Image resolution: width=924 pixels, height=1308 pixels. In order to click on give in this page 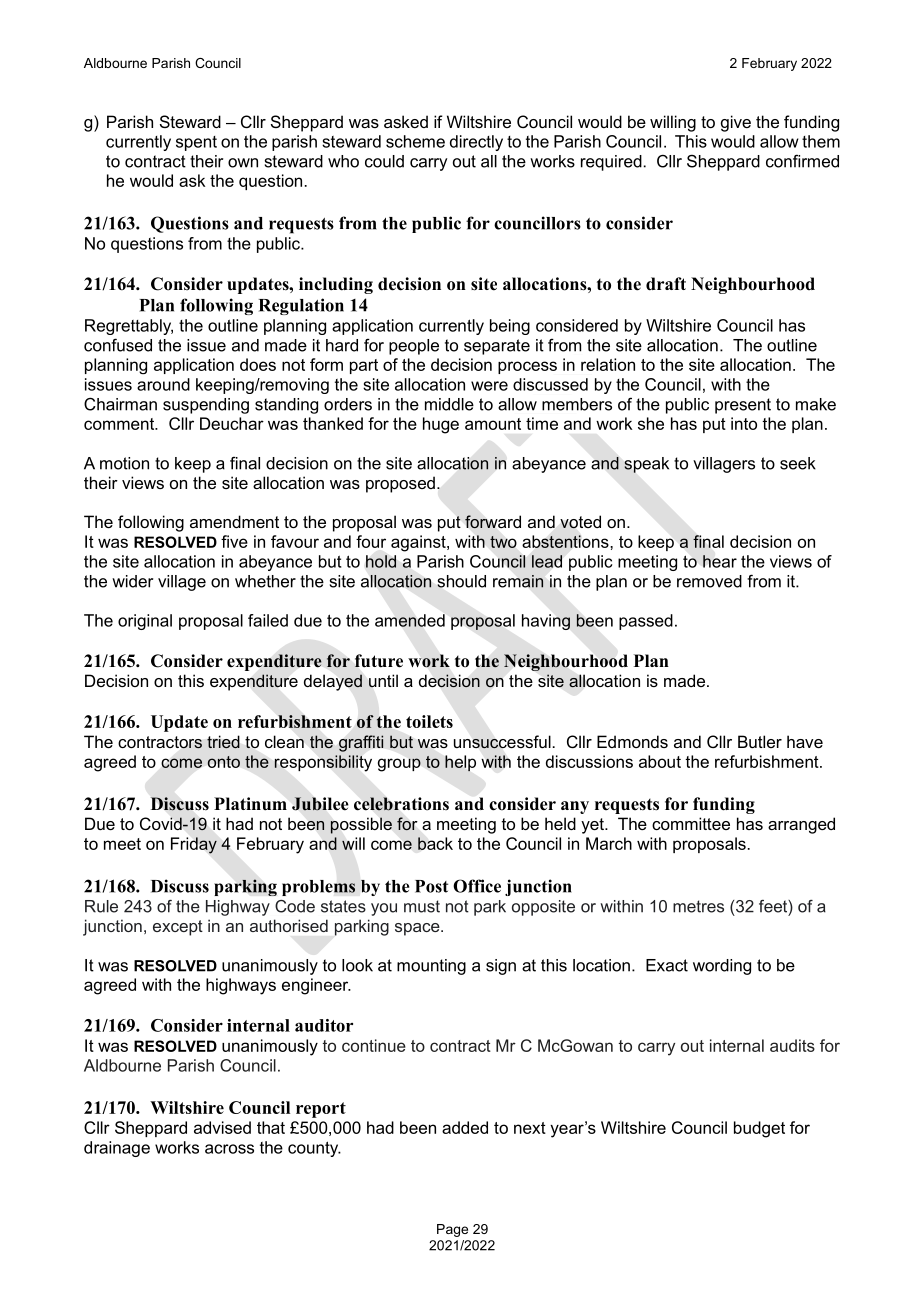, I will do `click(736, 123)`.
